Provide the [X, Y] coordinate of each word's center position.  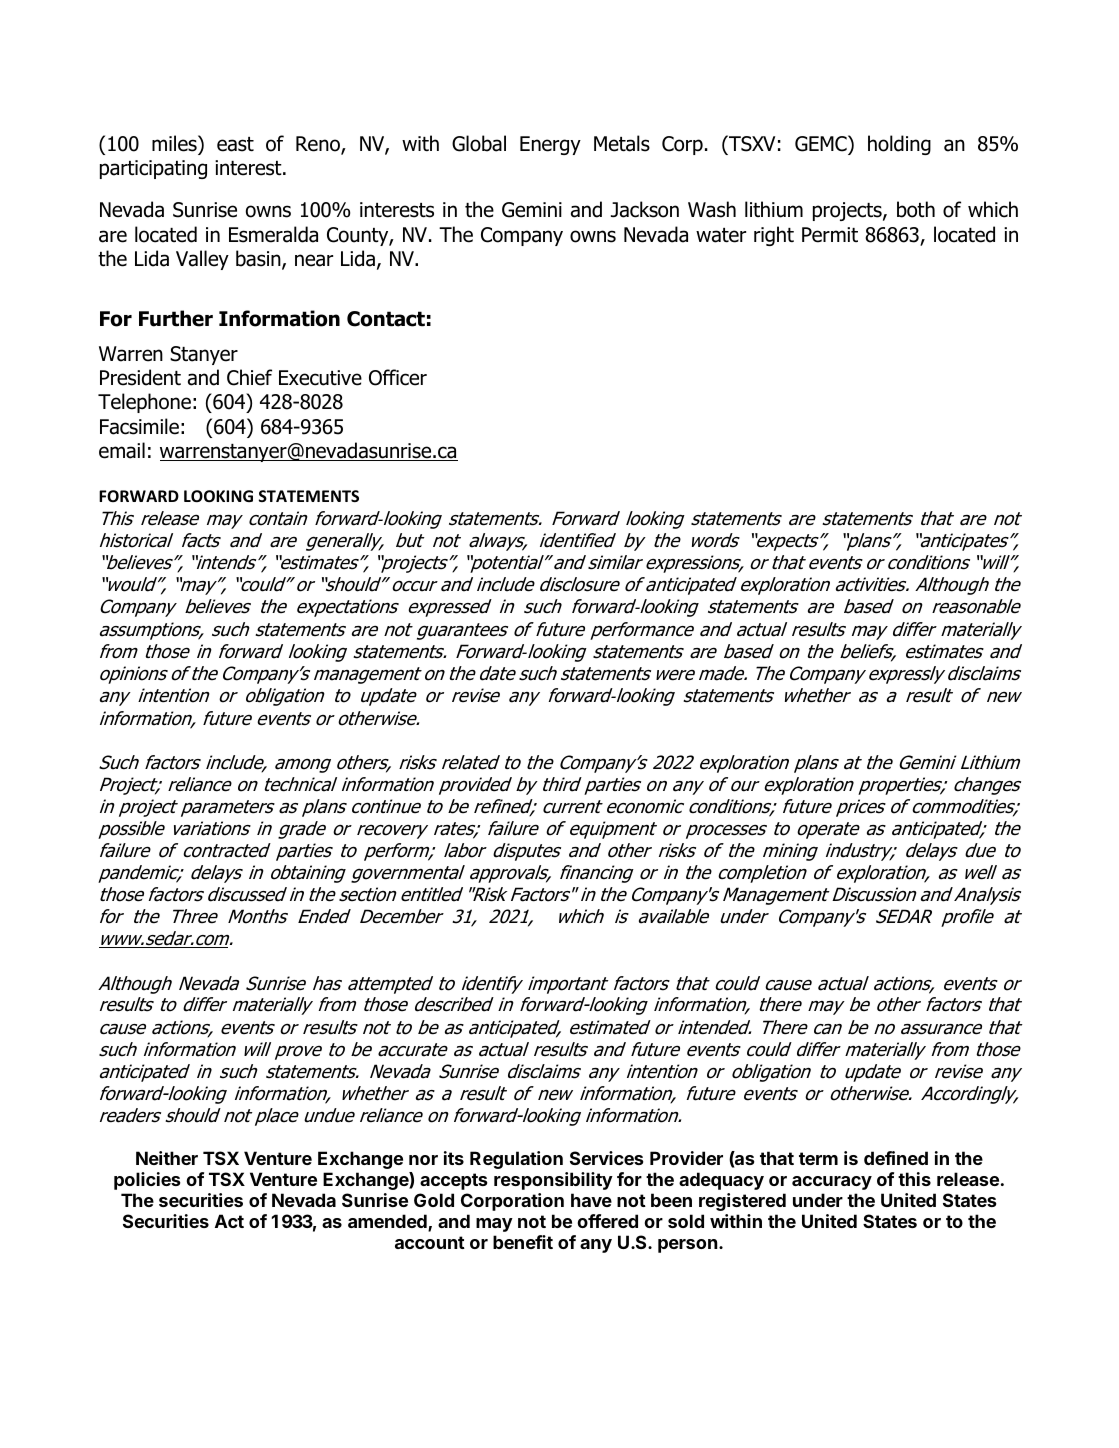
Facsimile [139, 426]
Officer [398, 377]
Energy [550, 145]
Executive [320, 378]
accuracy [832, 1183]
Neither [167, 1158]
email [122, 450]
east [235, 144]
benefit [523, 1242]
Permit [830, 235]
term [818, 1158]
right [774, 236]
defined [896, 1158]
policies [147, 1181]
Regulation [516, 1160]
